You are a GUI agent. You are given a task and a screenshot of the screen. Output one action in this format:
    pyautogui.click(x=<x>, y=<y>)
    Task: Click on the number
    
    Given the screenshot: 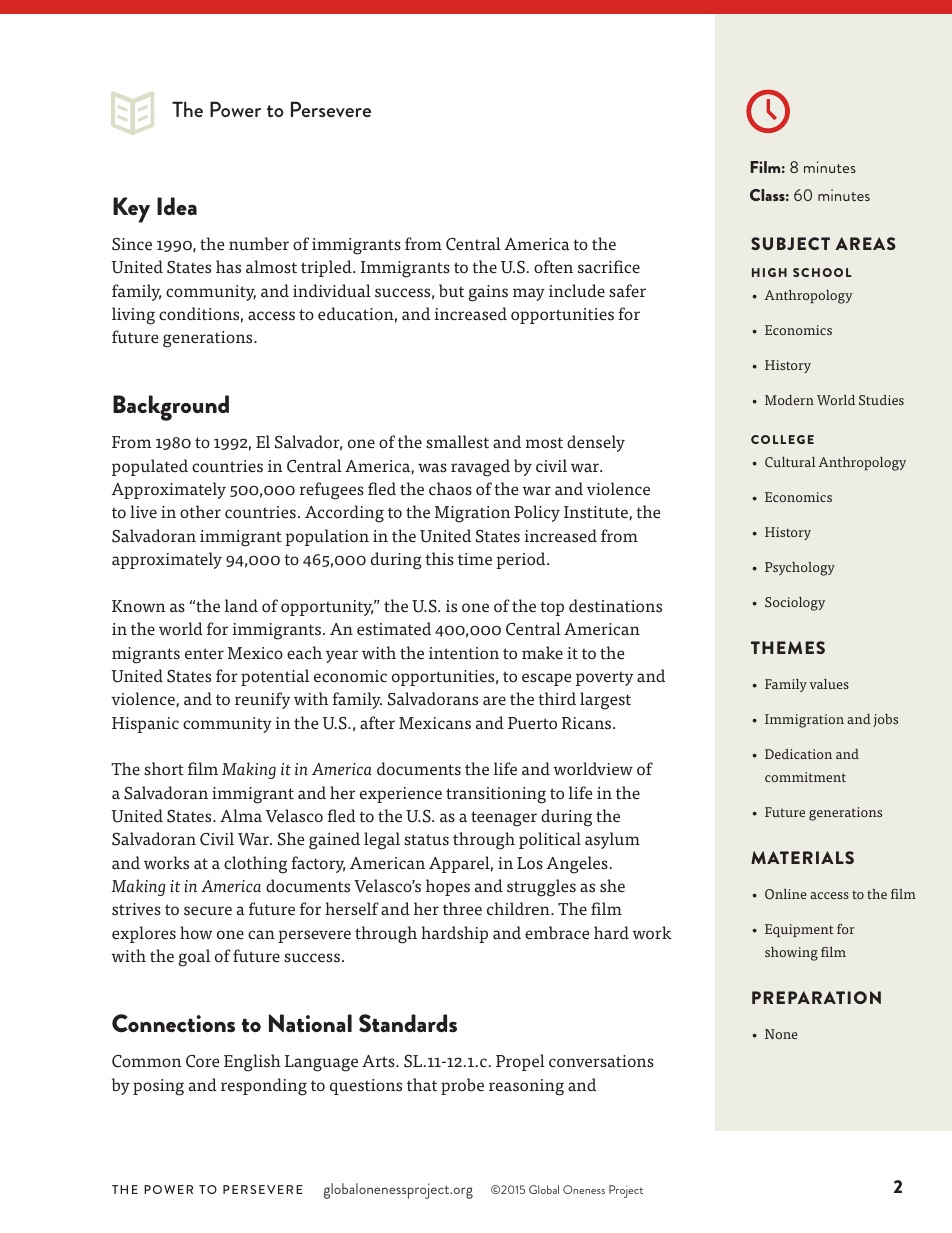 What is the action you would take?
    pyautogui.click(x=259, y=244)
